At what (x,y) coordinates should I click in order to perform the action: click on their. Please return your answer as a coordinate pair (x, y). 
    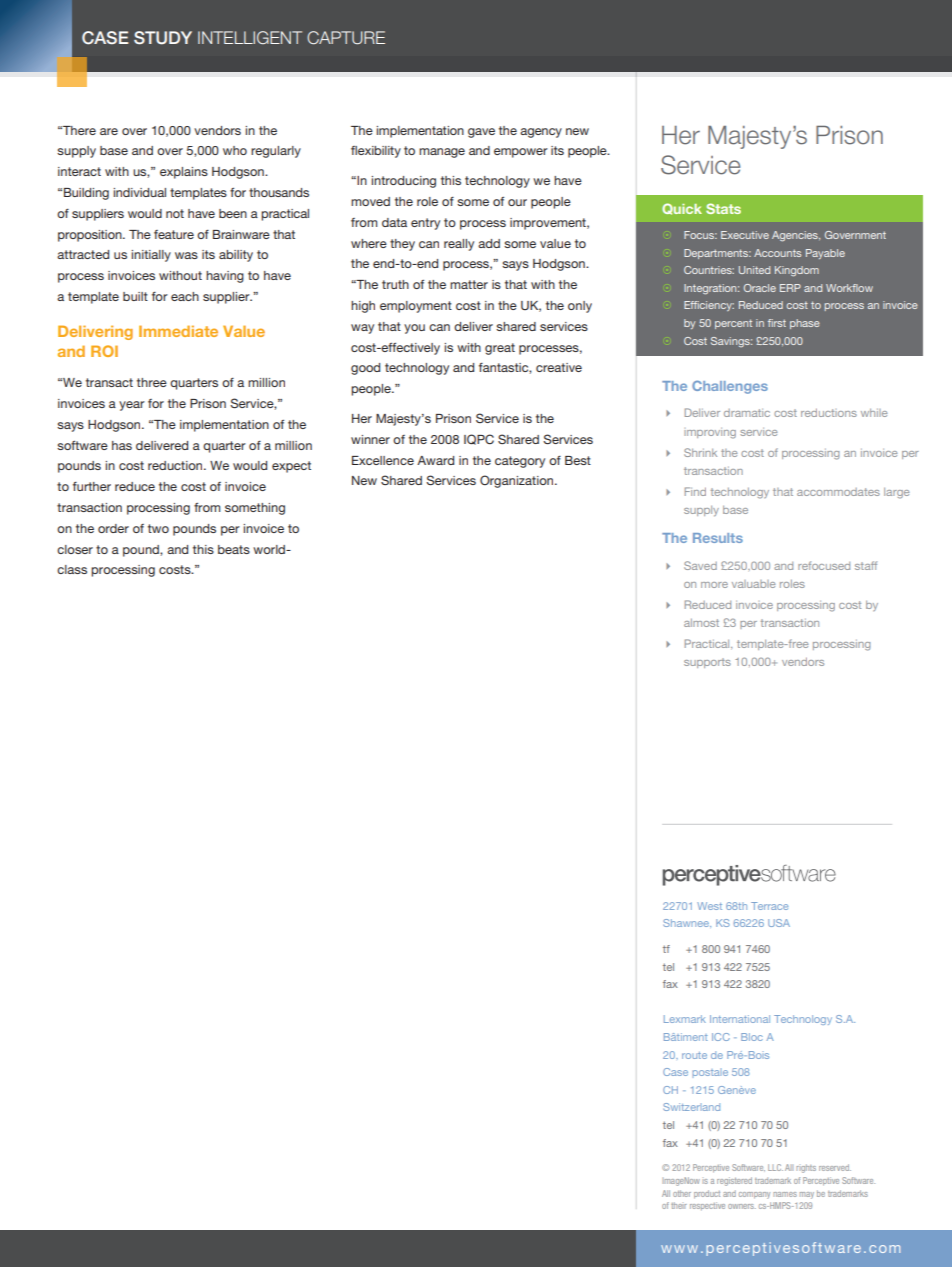
    Looking at the image, I should click on (679, 1205).
